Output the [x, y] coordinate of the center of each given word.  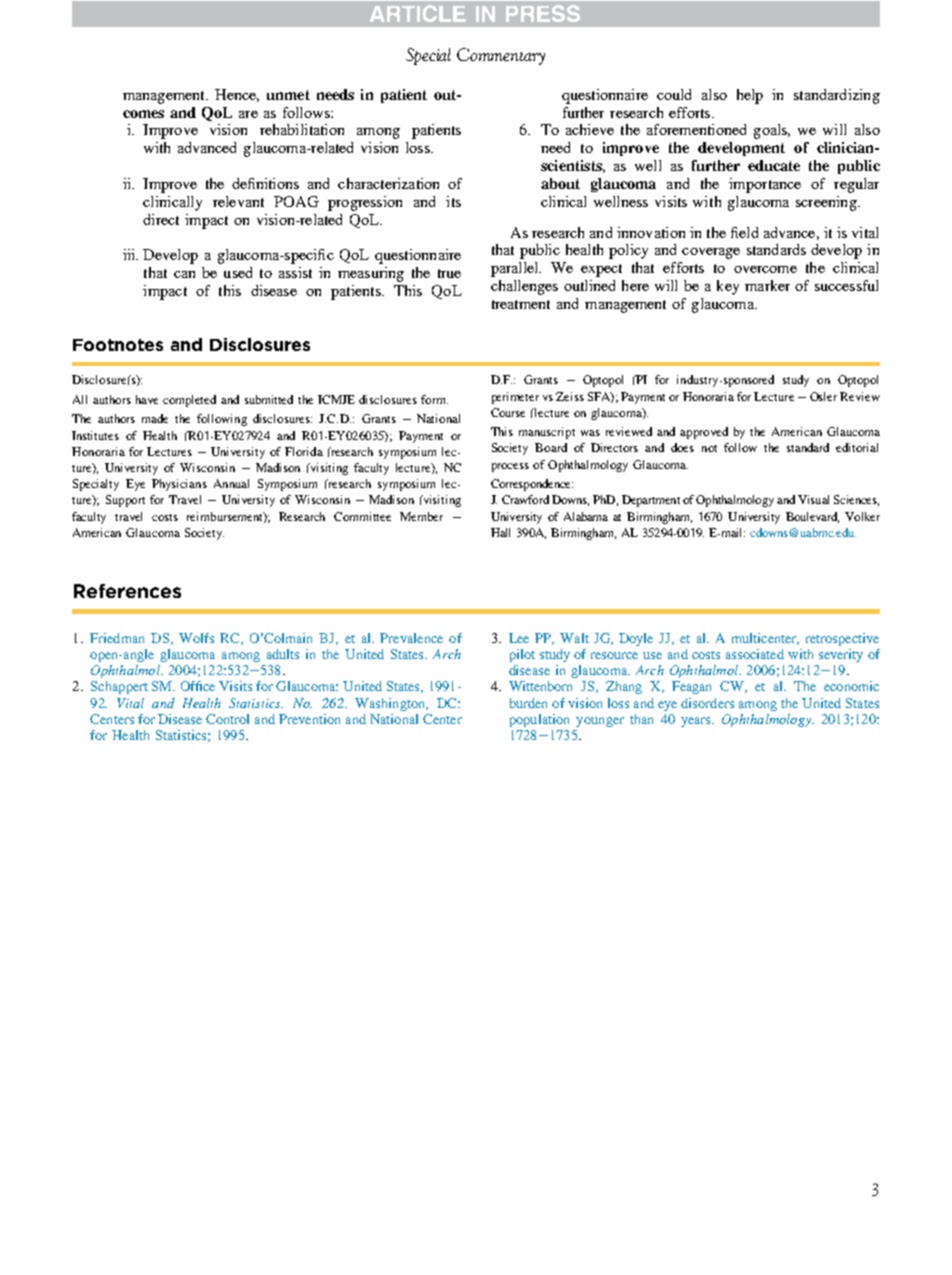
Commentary [501, 56]
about [560, 183]
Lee [519, 638]
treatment [521, 304]
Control [227, 719]
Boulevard [812, 517]
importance [765, 185]
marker [767, 285]
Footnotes [118, 345]
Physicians [179, 485]
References [127, 591]
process [510, 467]
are [248, 114]
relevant [238, 201]
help [750, 96]
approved [704, 433]
